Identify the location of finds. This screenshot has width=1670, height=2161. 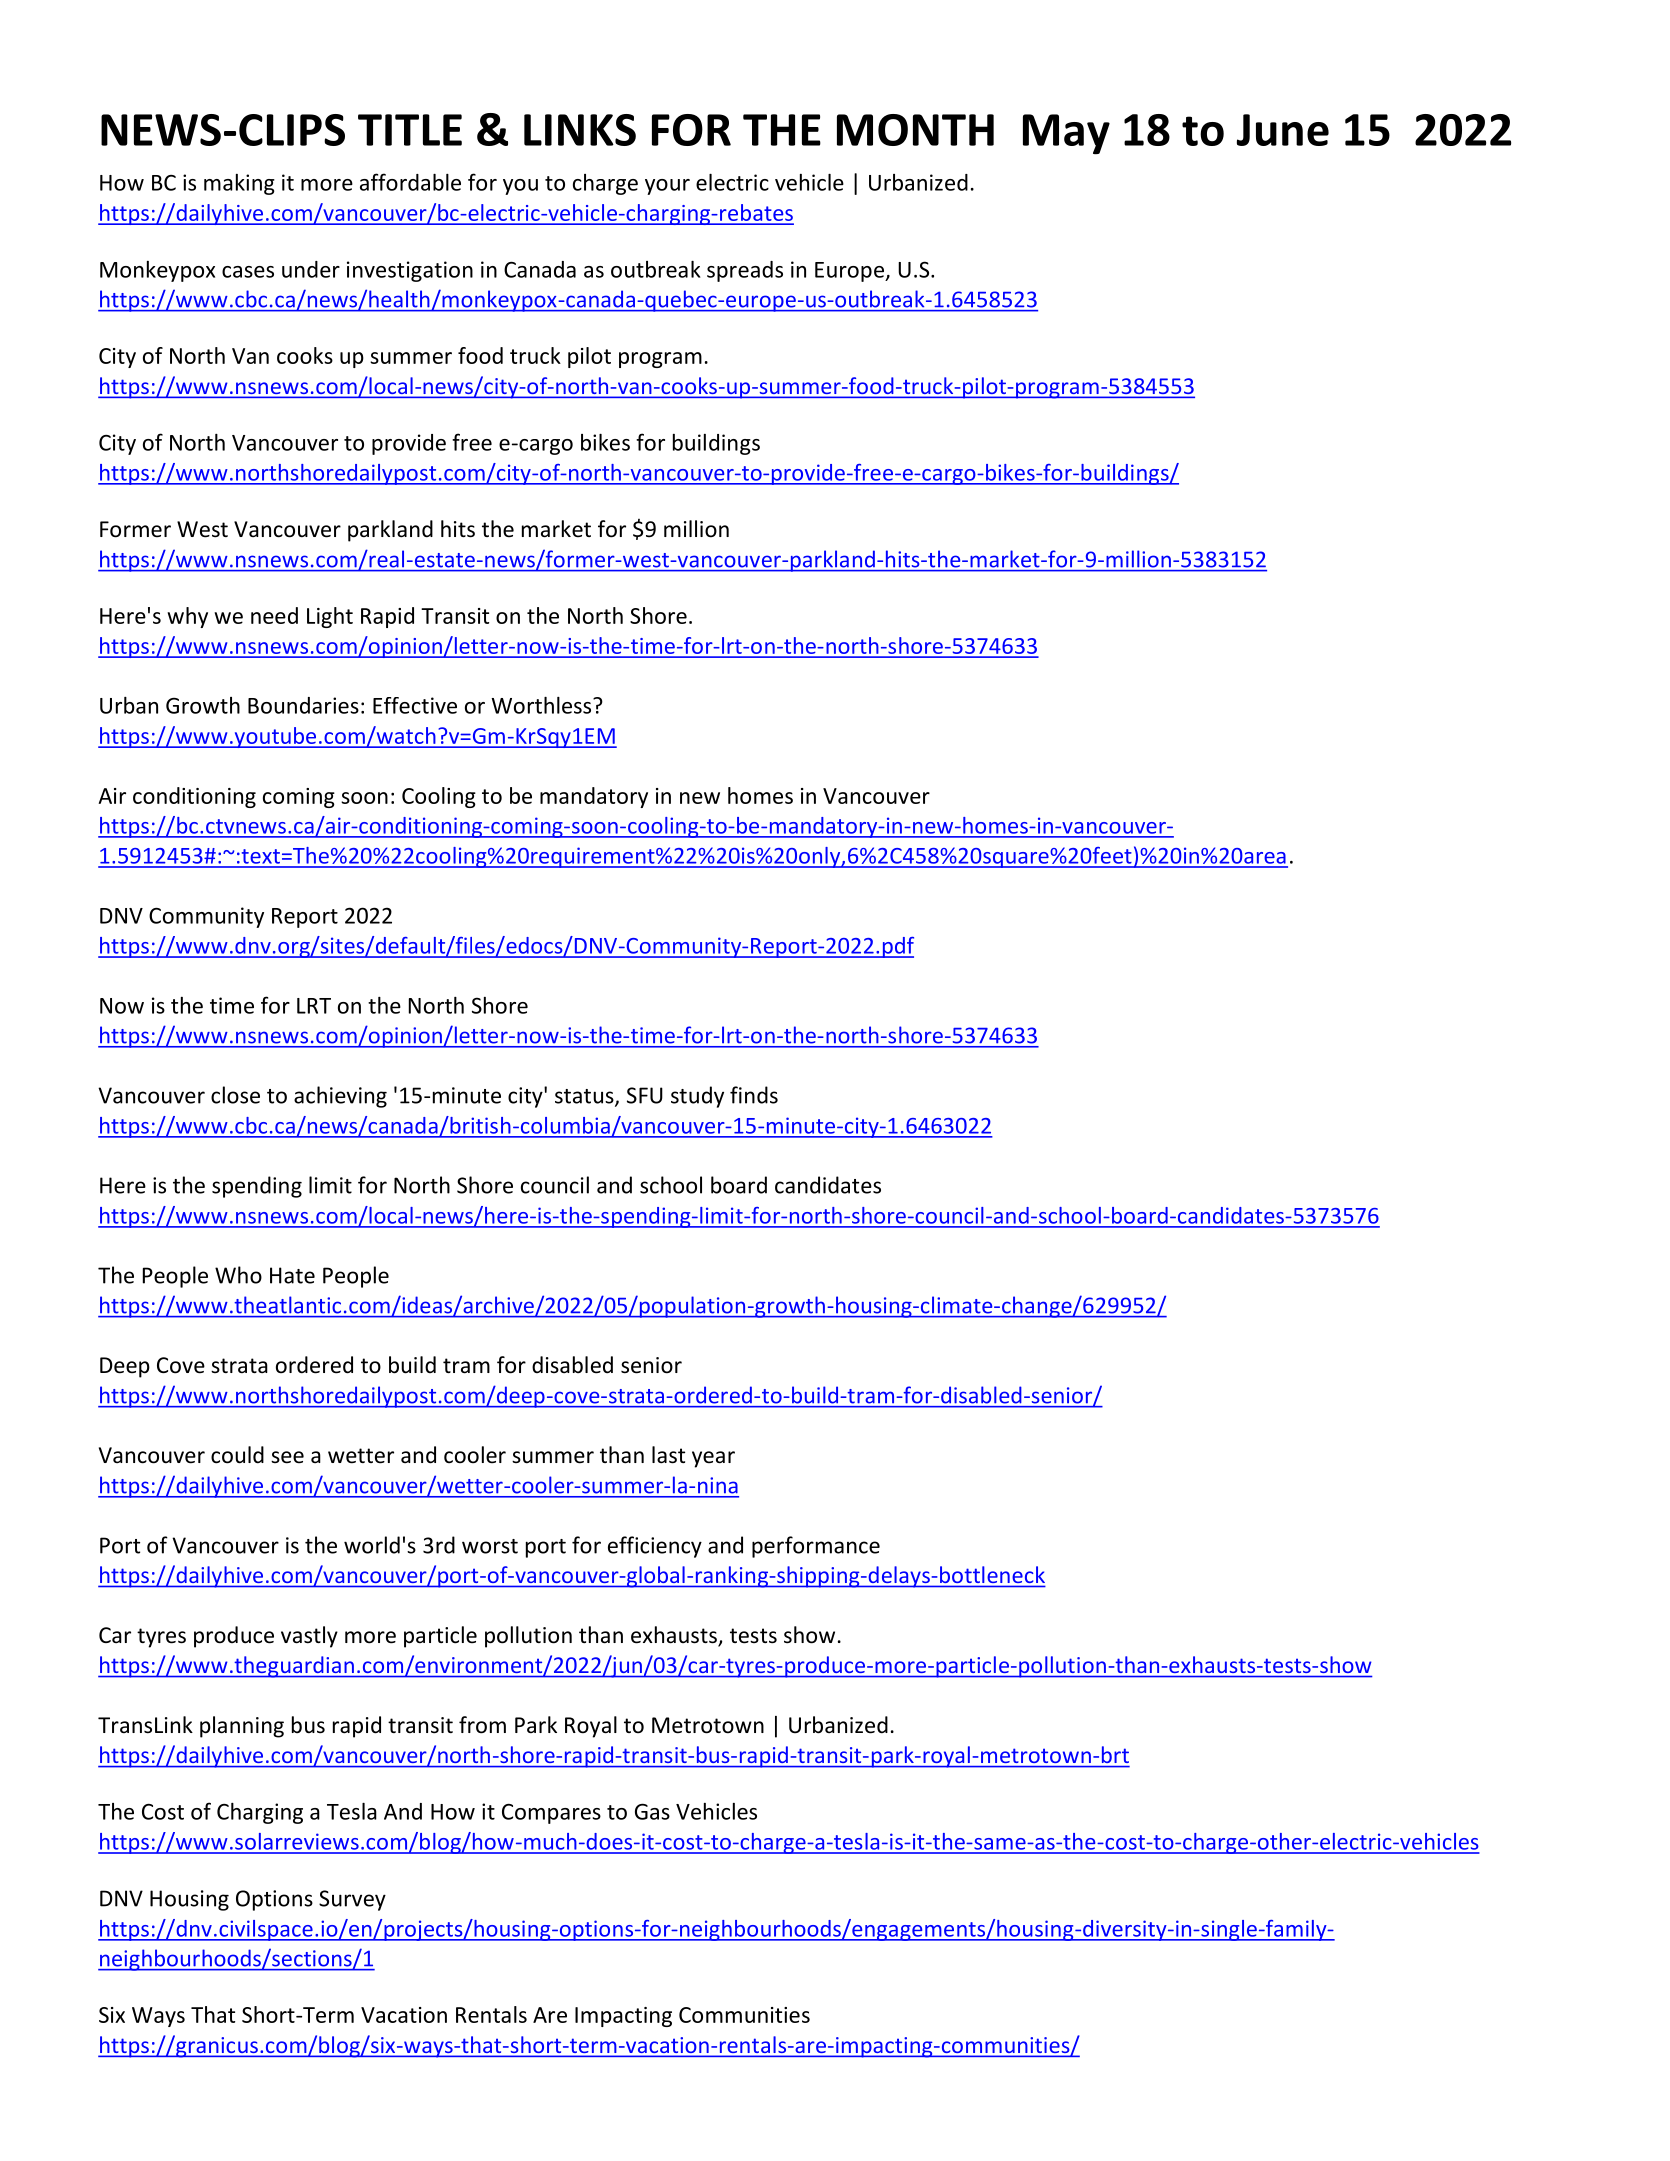
(754, 1095).
